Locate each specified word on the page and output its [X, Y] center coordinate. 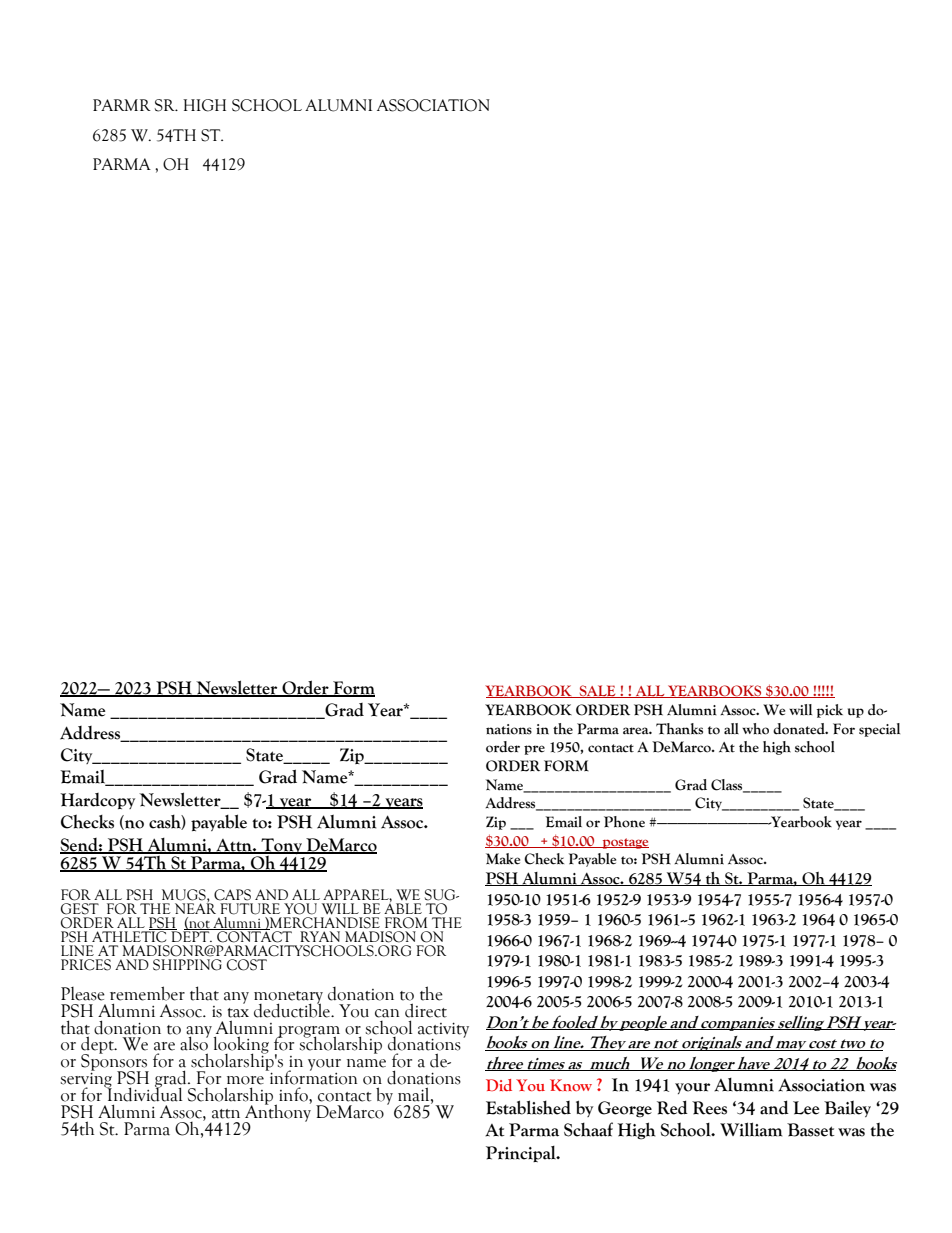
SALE [597, 691]
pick [830, 711]
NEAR [195, 907]
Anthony [277, 1113]
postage [624, 843]
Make [503, 859]
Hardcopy [97, 801]
